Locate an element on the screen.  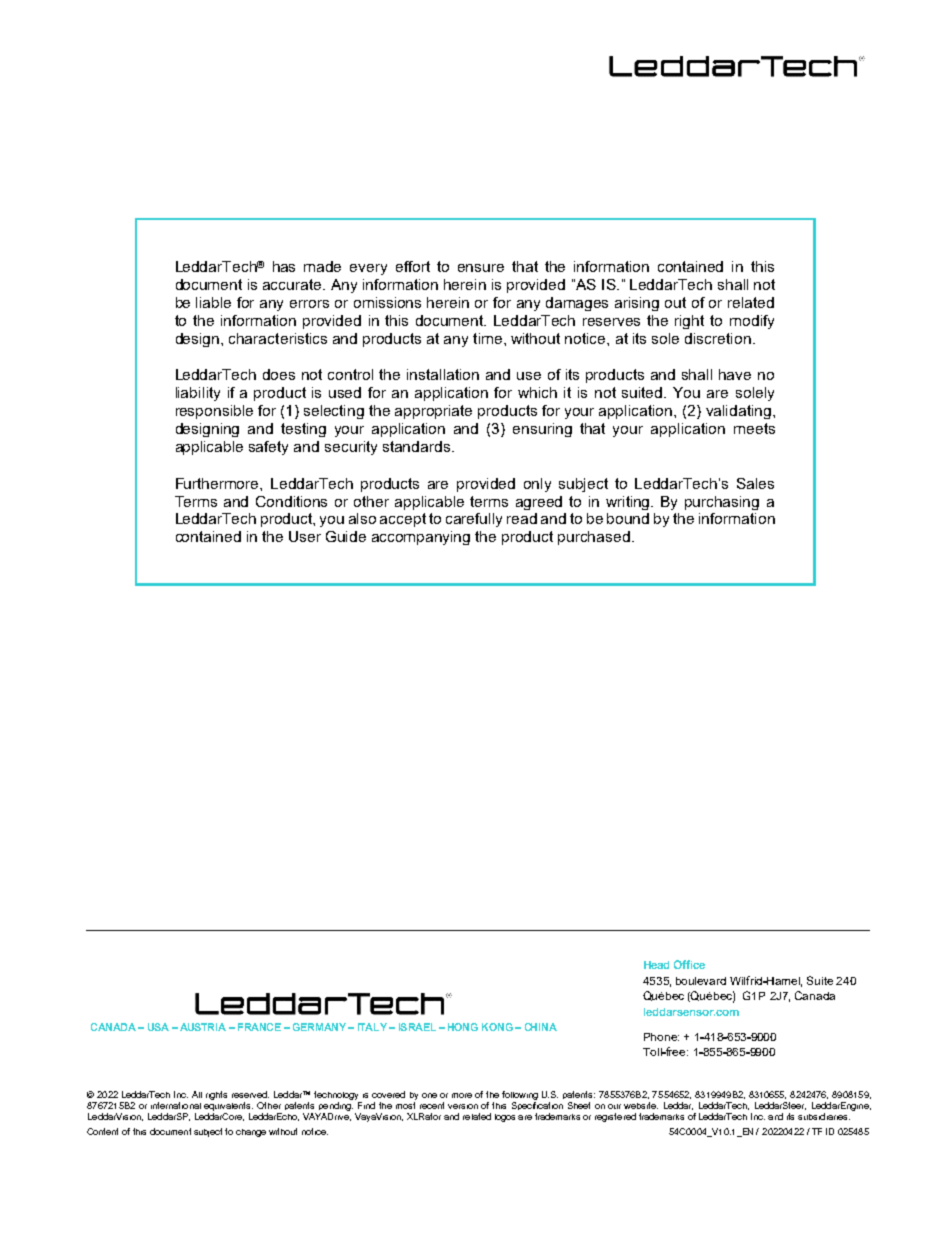
purchasing is located at coordinates (722, 503).
